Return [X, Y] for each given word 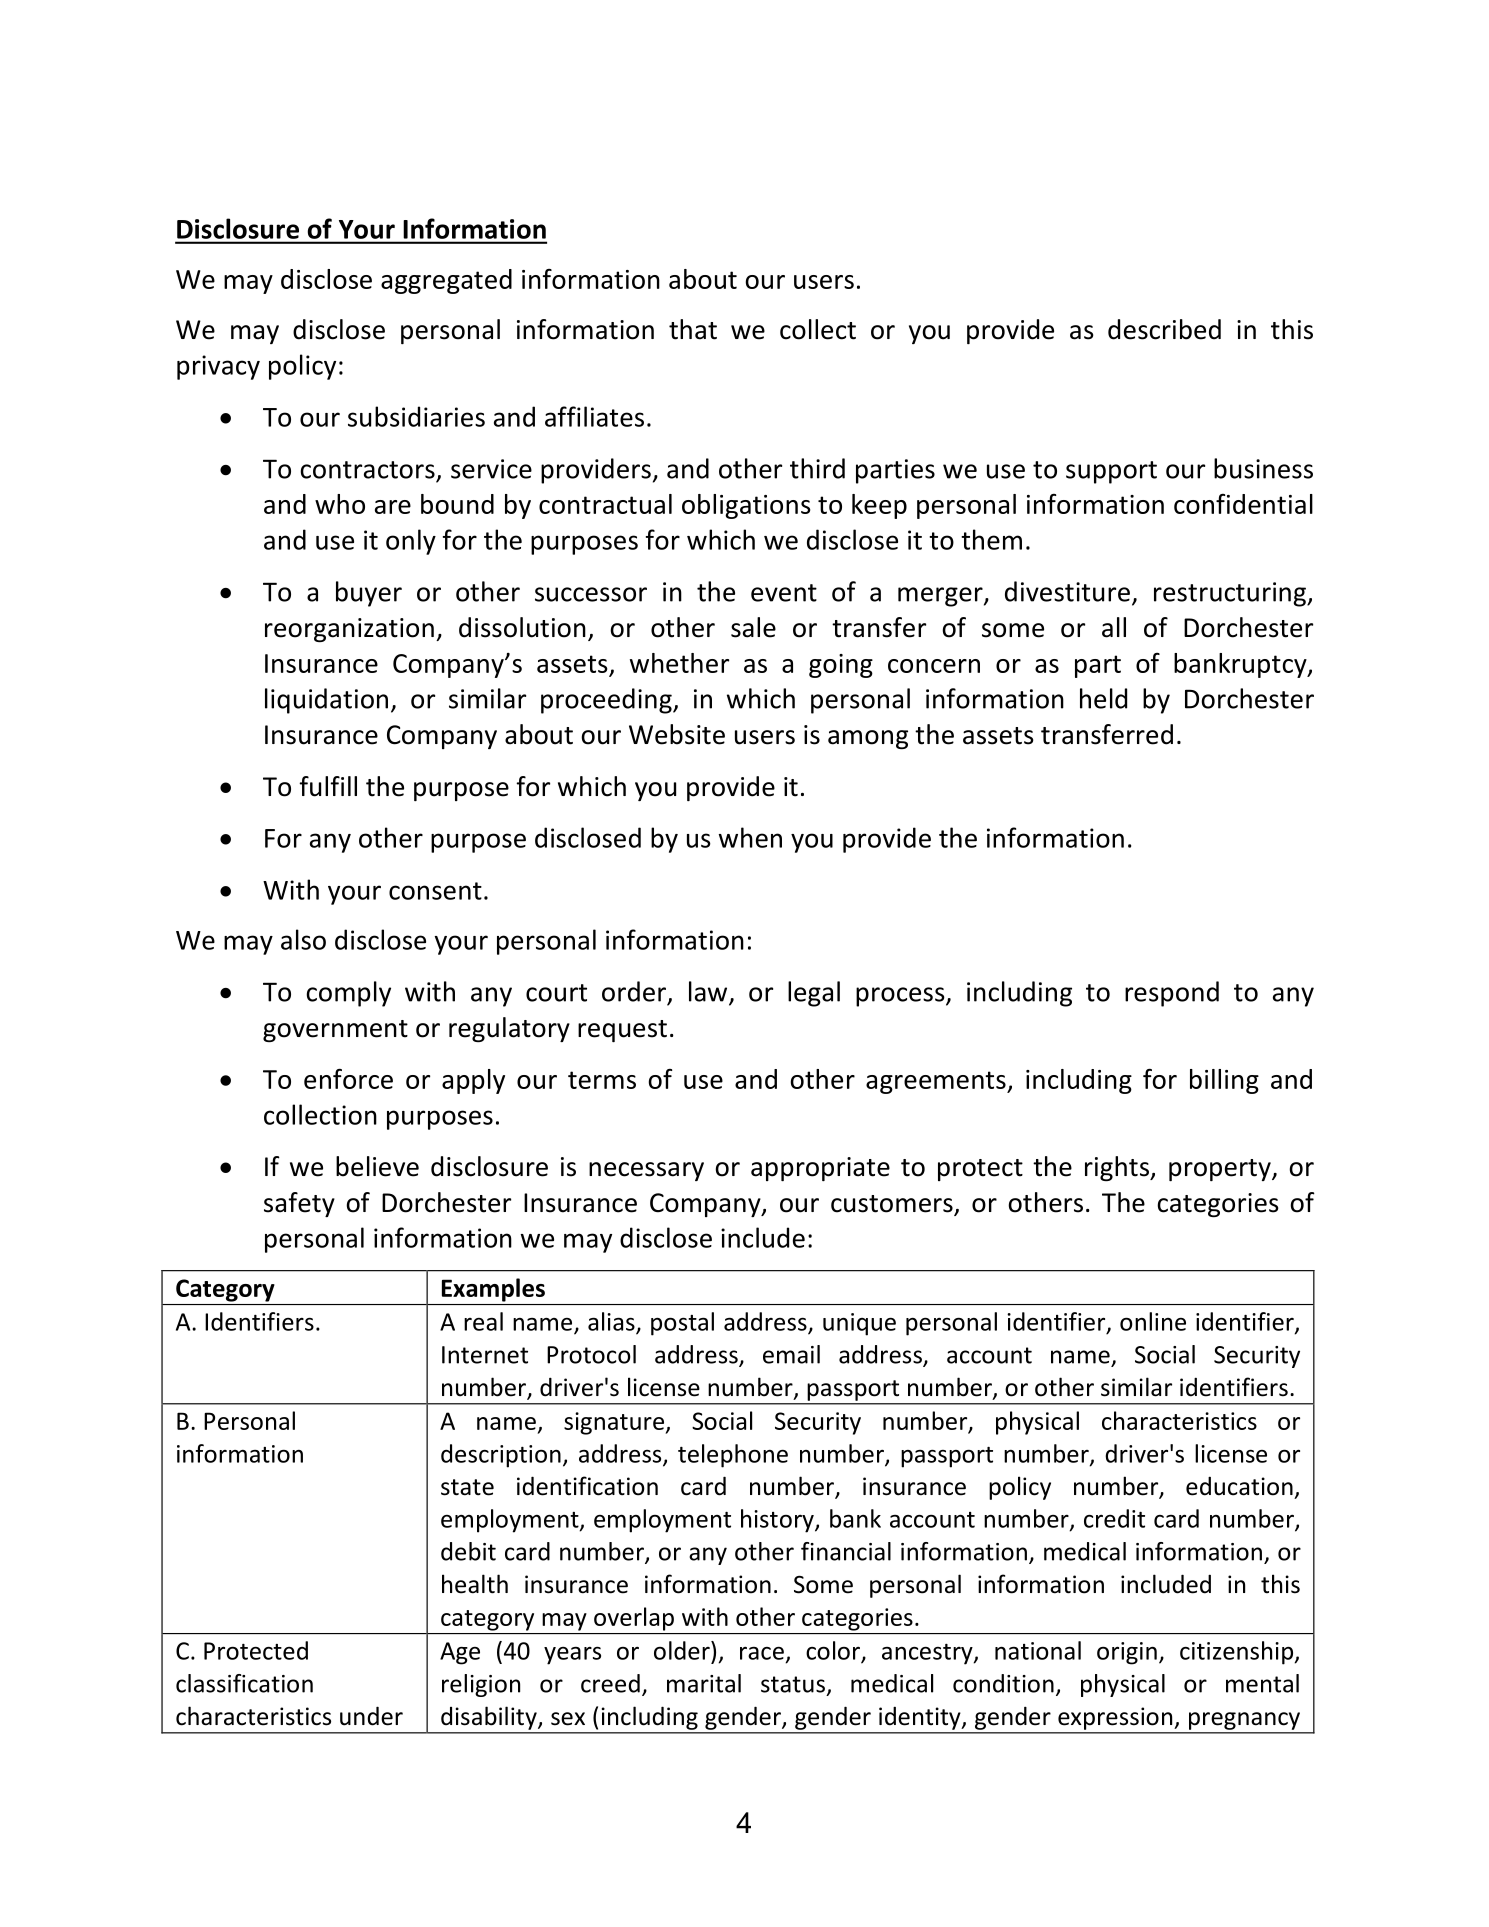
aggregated [446, 281]
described [1164, 329]
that [693, 329]
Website [677, 734]
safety [299, 1204]
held [1103, 698]
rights [1118, 1168]
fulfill [328, 786]
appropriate [820, 1169]
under [371, 1716]
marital [704, 1683]
